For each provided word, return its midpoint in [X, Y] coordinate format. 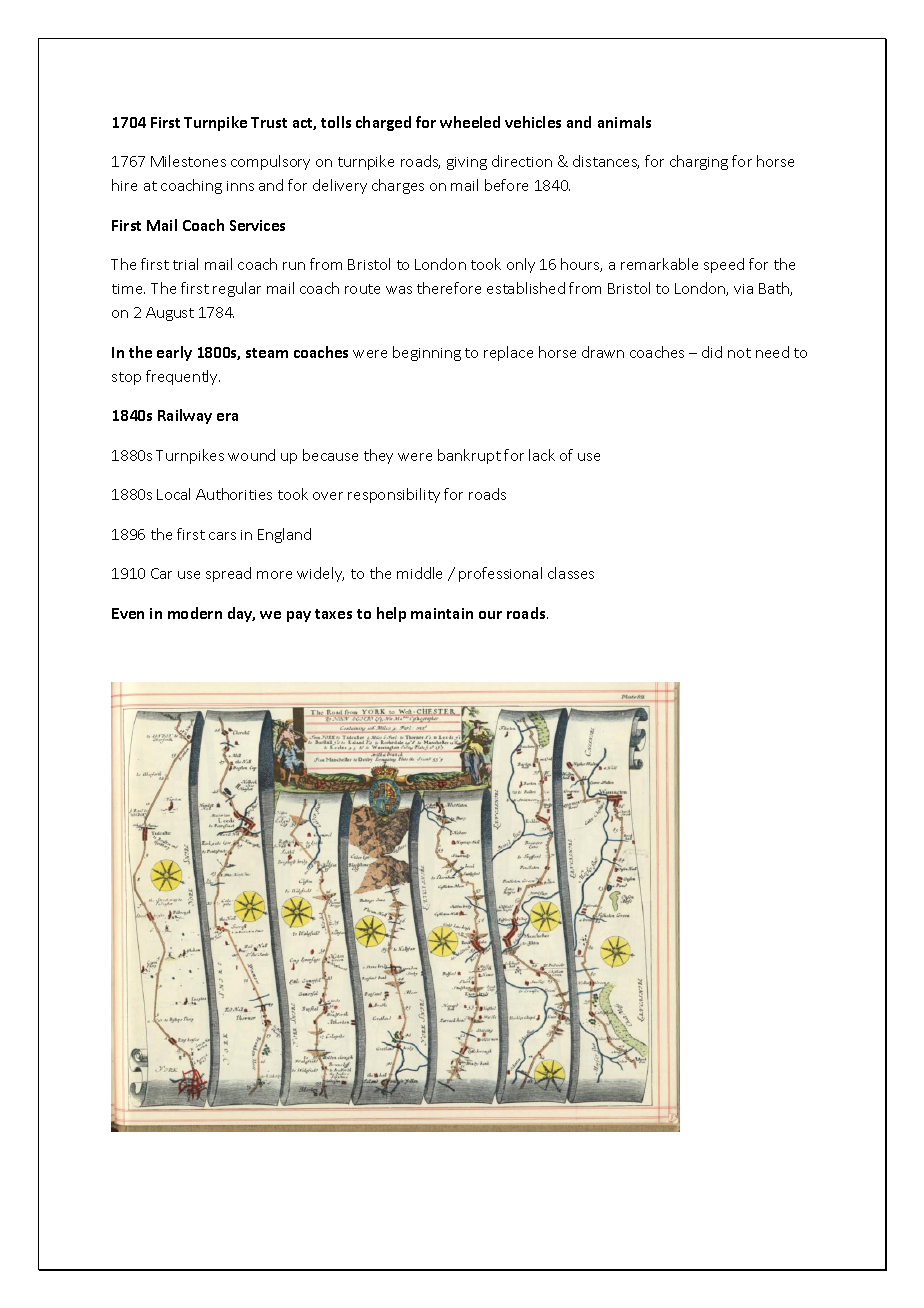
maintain [442, 613]
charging [699, 162]
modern [195, 613]
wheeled [470, 122]
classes [571, 573]
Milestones [188, 161]
